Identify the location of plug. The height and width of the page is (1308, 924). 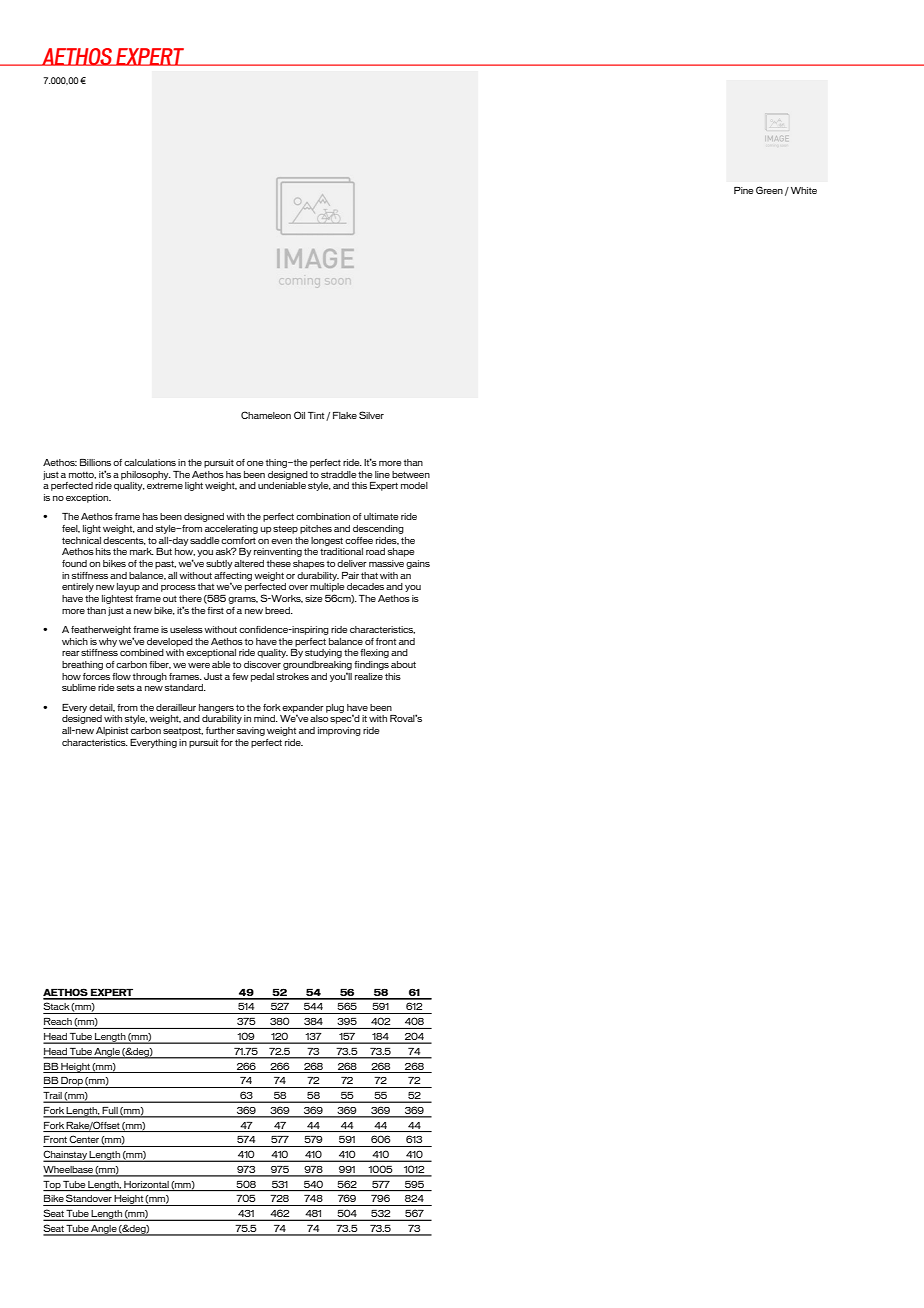
(335, 708).
